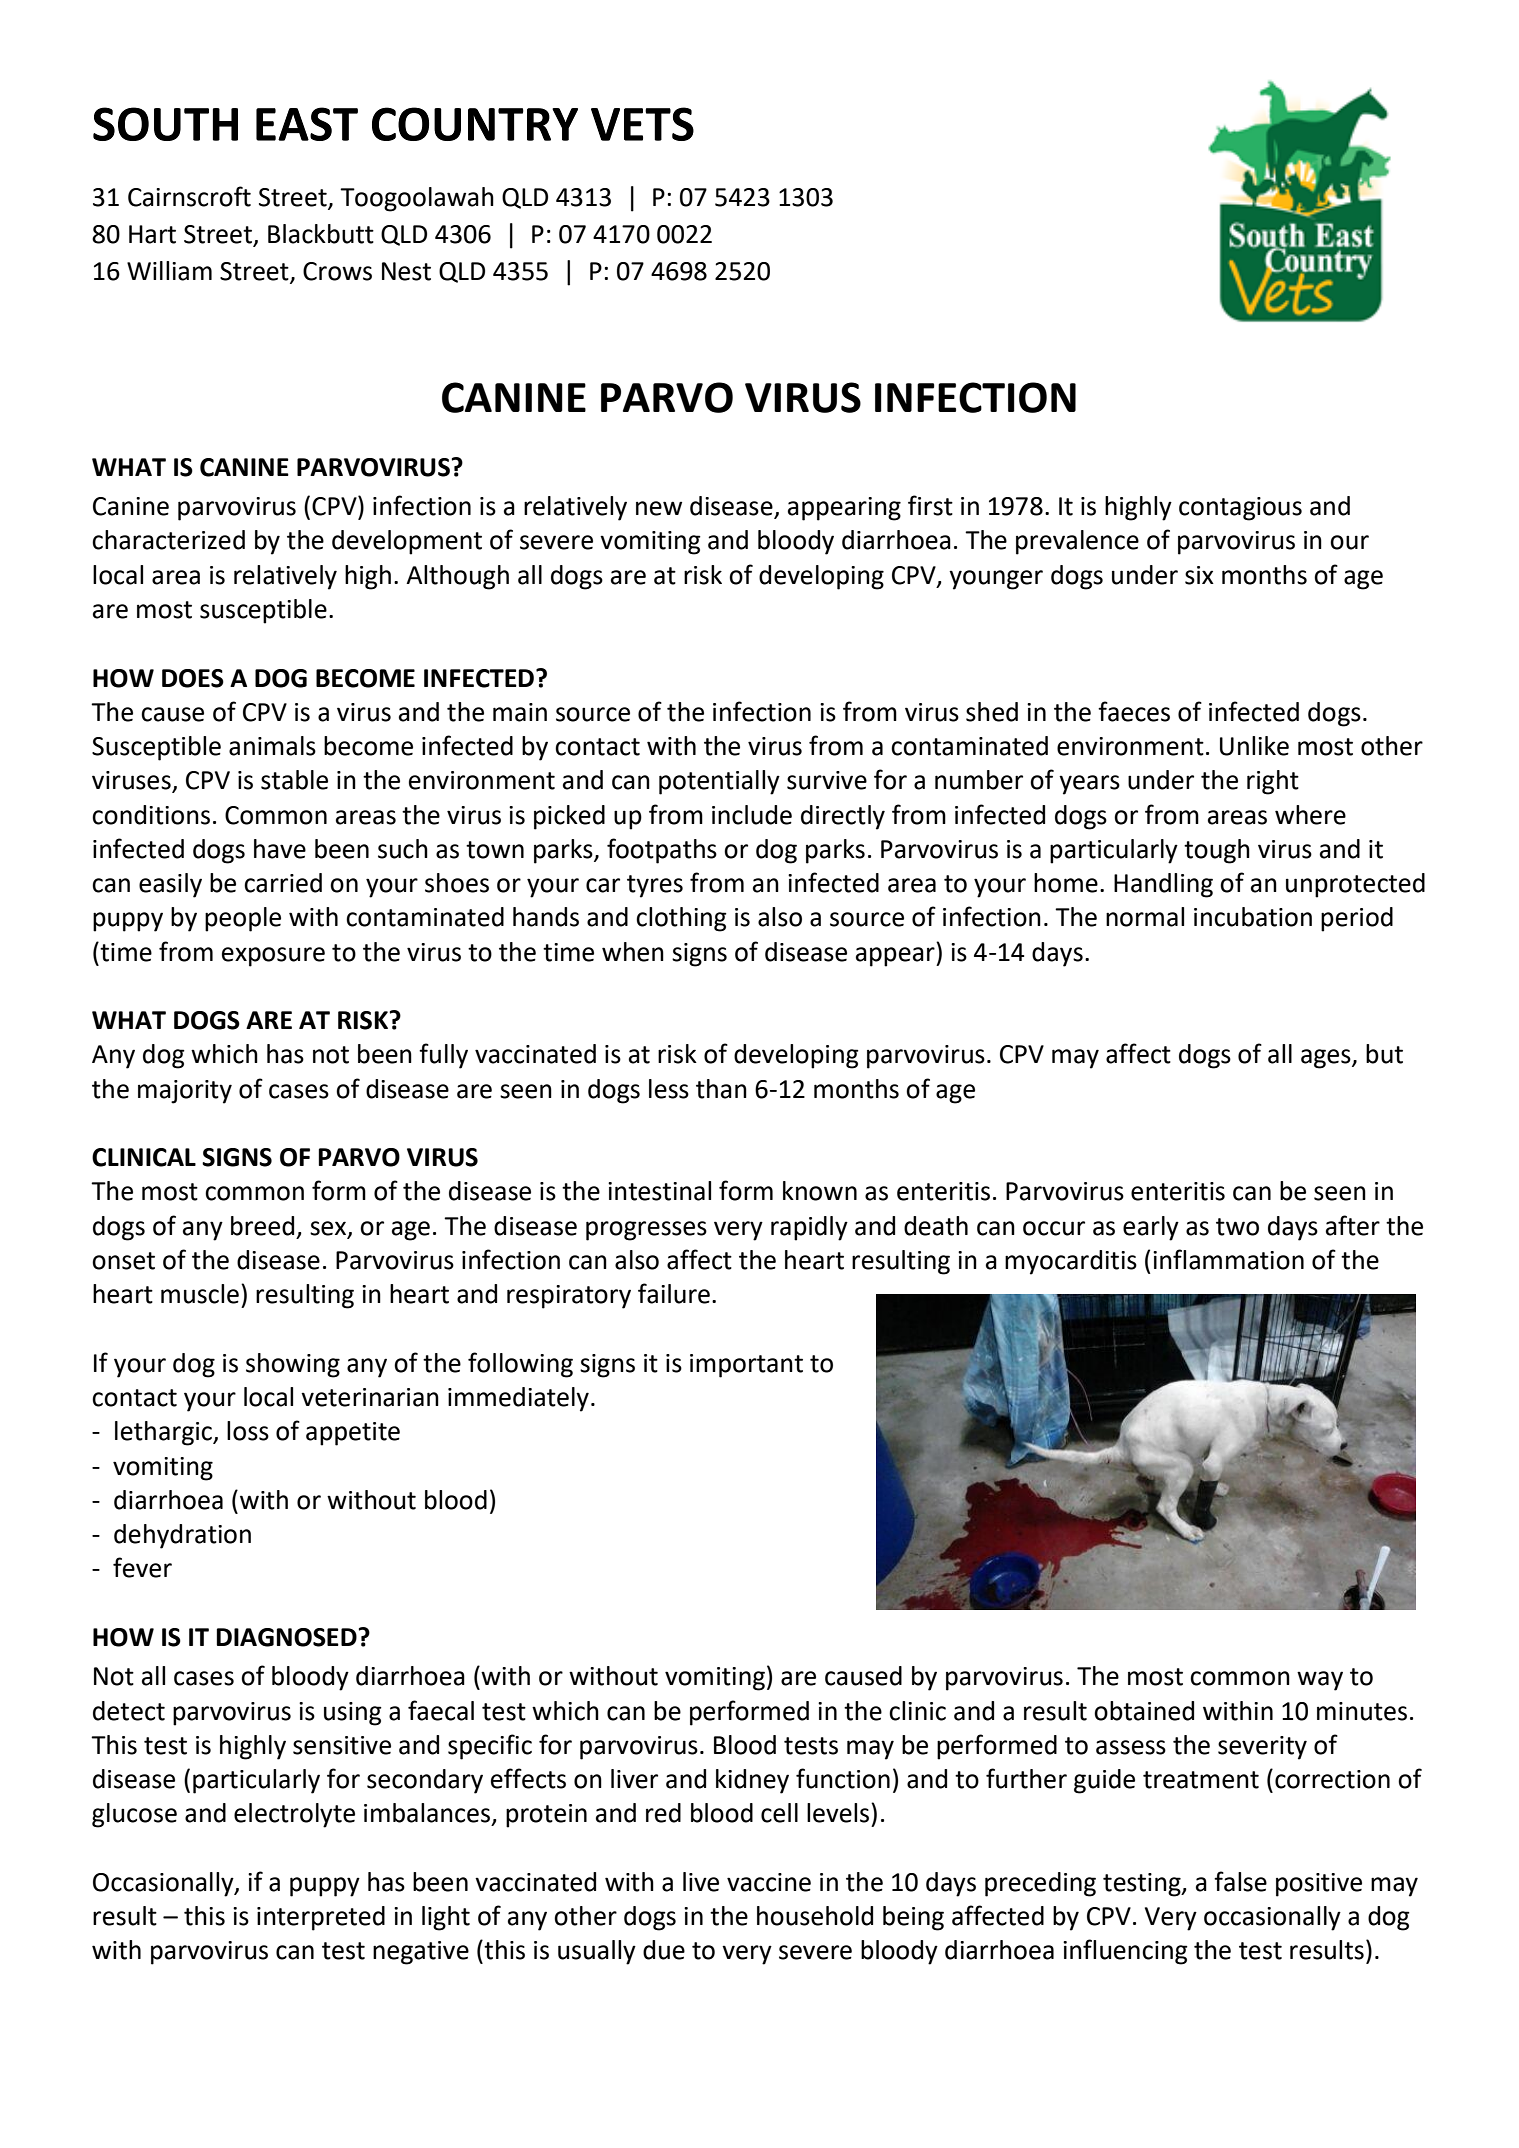 This document has width=1519, height=2148. I want to click on false, so click(1240, 1881).
